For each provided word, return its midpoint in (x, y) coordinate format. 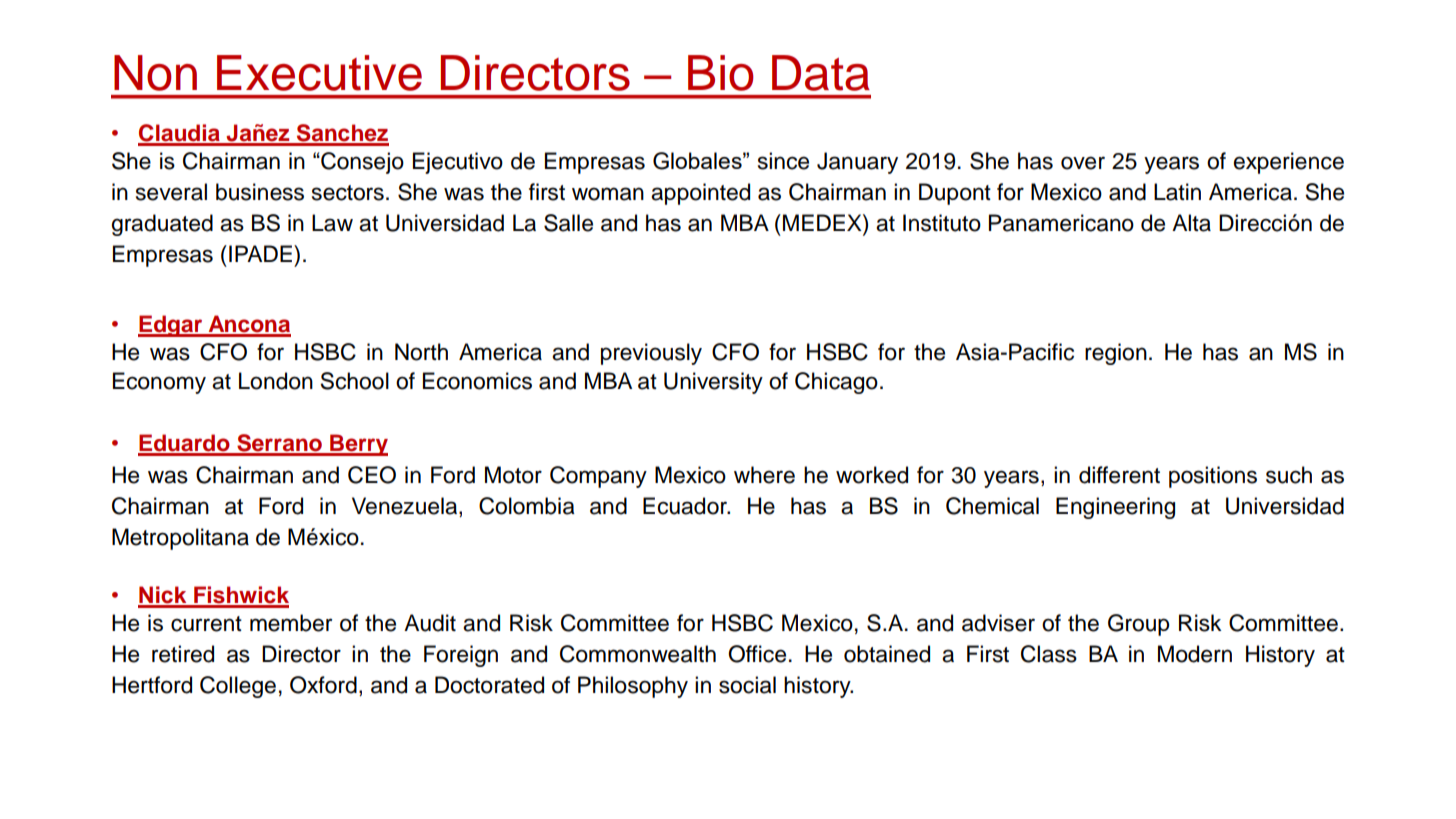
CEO (372, 475)
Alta (1191, 223)
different (1119, 475)
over (1083, 163)
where (764, 475)
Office (757, 654)
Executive (319, 73)
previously (651, 354)
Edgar (171, 326)
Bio (720, 73)
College (238, 687)
